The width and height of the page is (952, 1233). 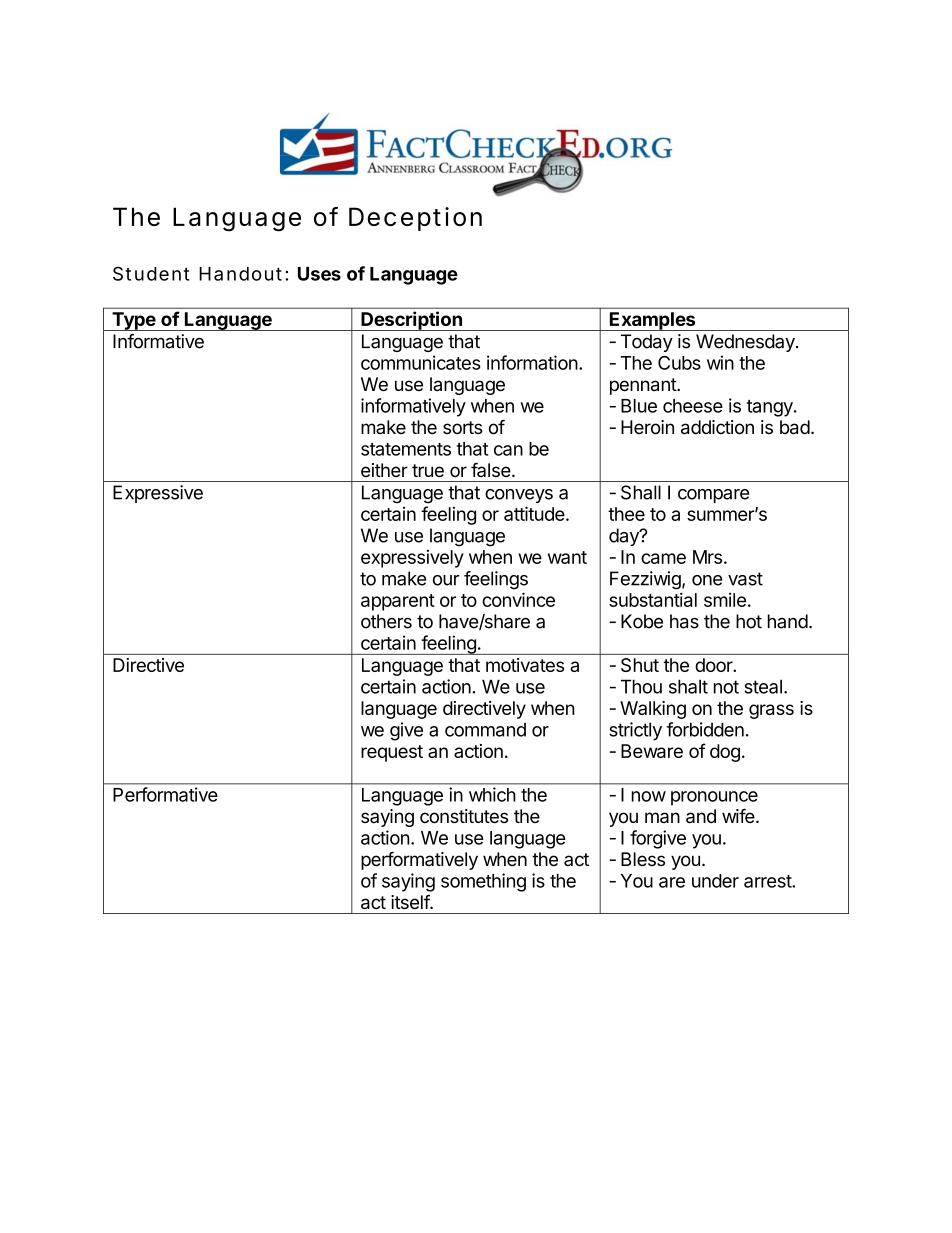 I want to click on Examples, so click(x=653, y=321).
